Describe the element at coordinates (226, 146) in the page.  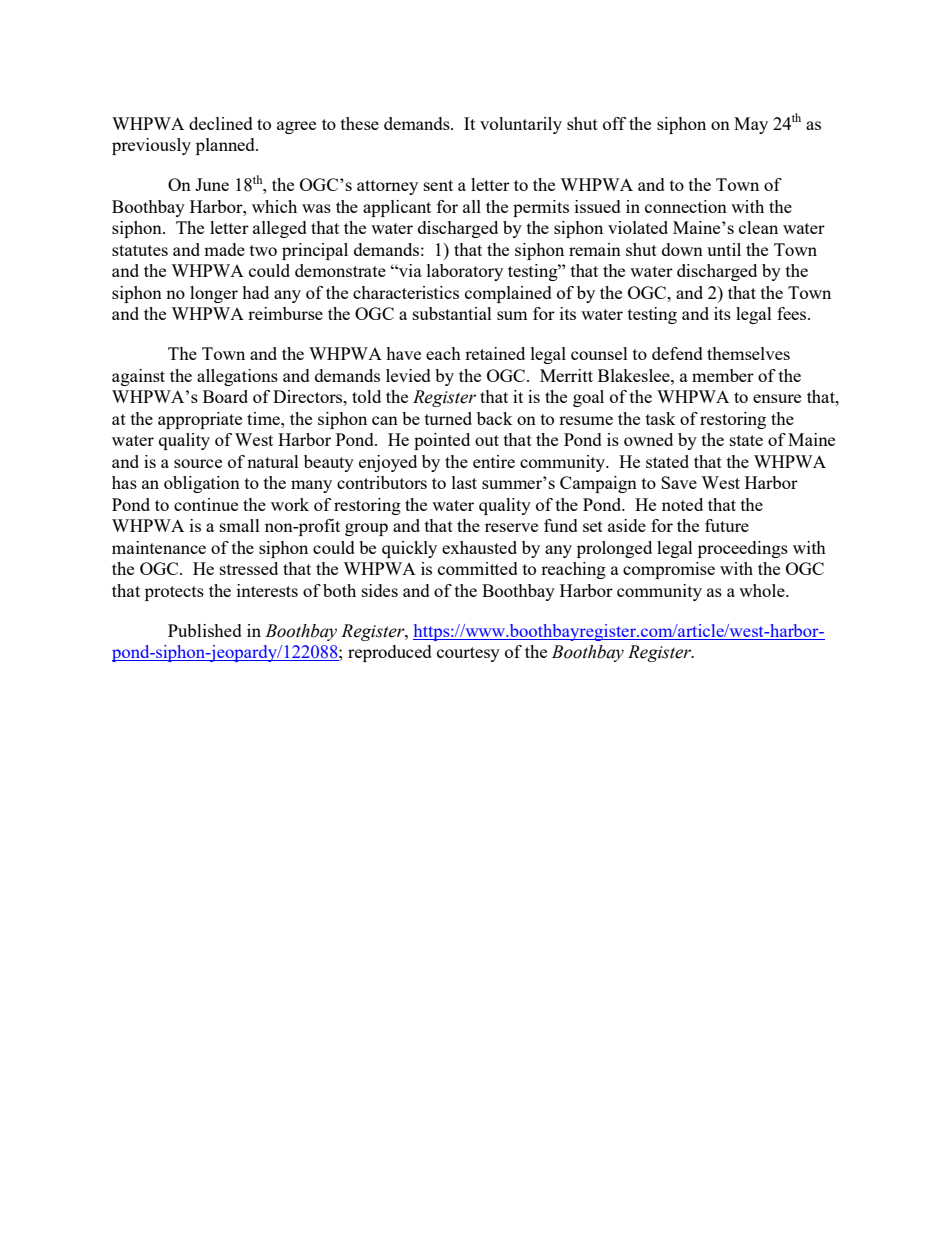
I see `planned` at that location.
